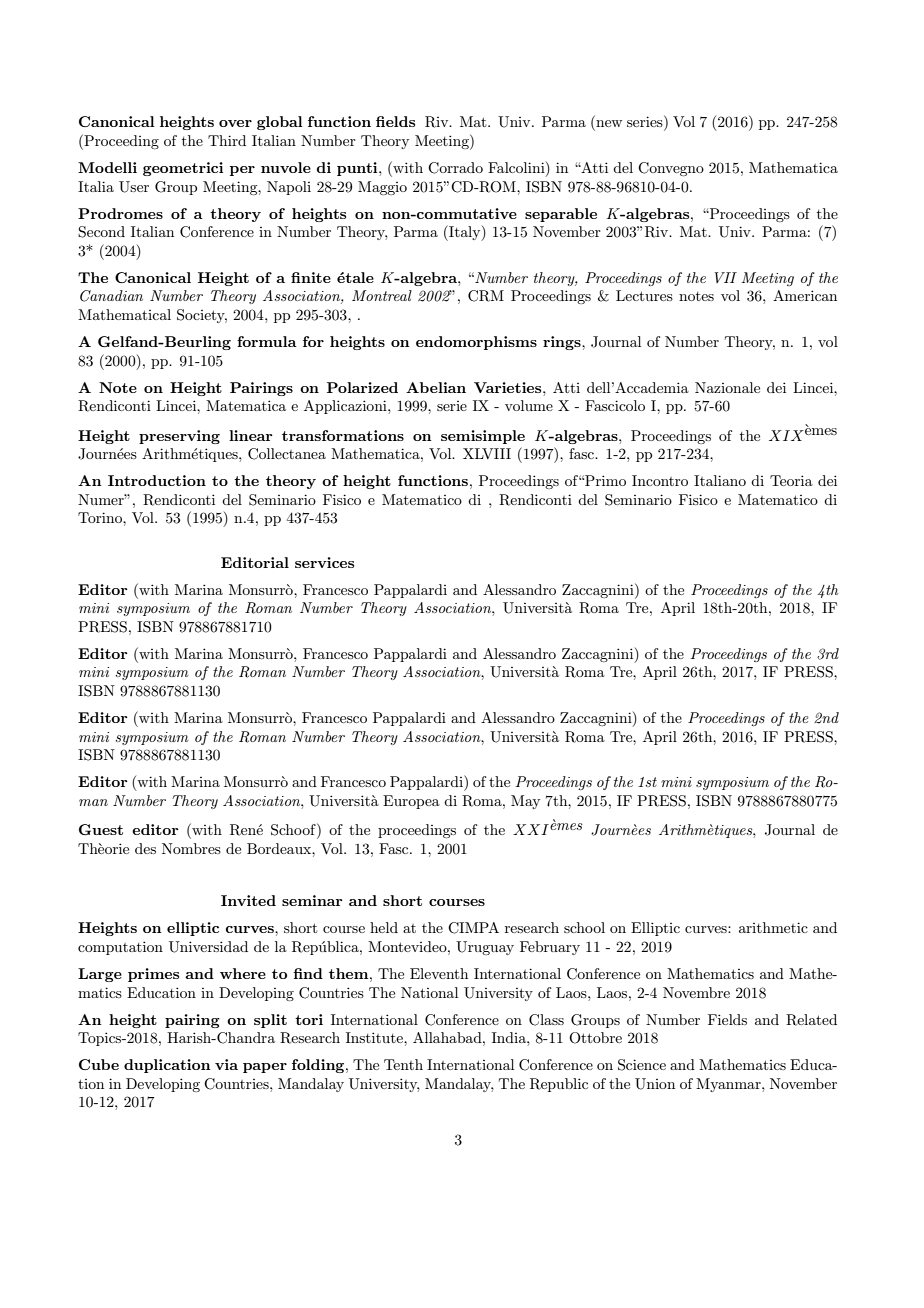 The width and height of the screenshot is (924, 1308). Describe the element at coordinates (226, 1064) in the screenshot. I see `via` at that location.
